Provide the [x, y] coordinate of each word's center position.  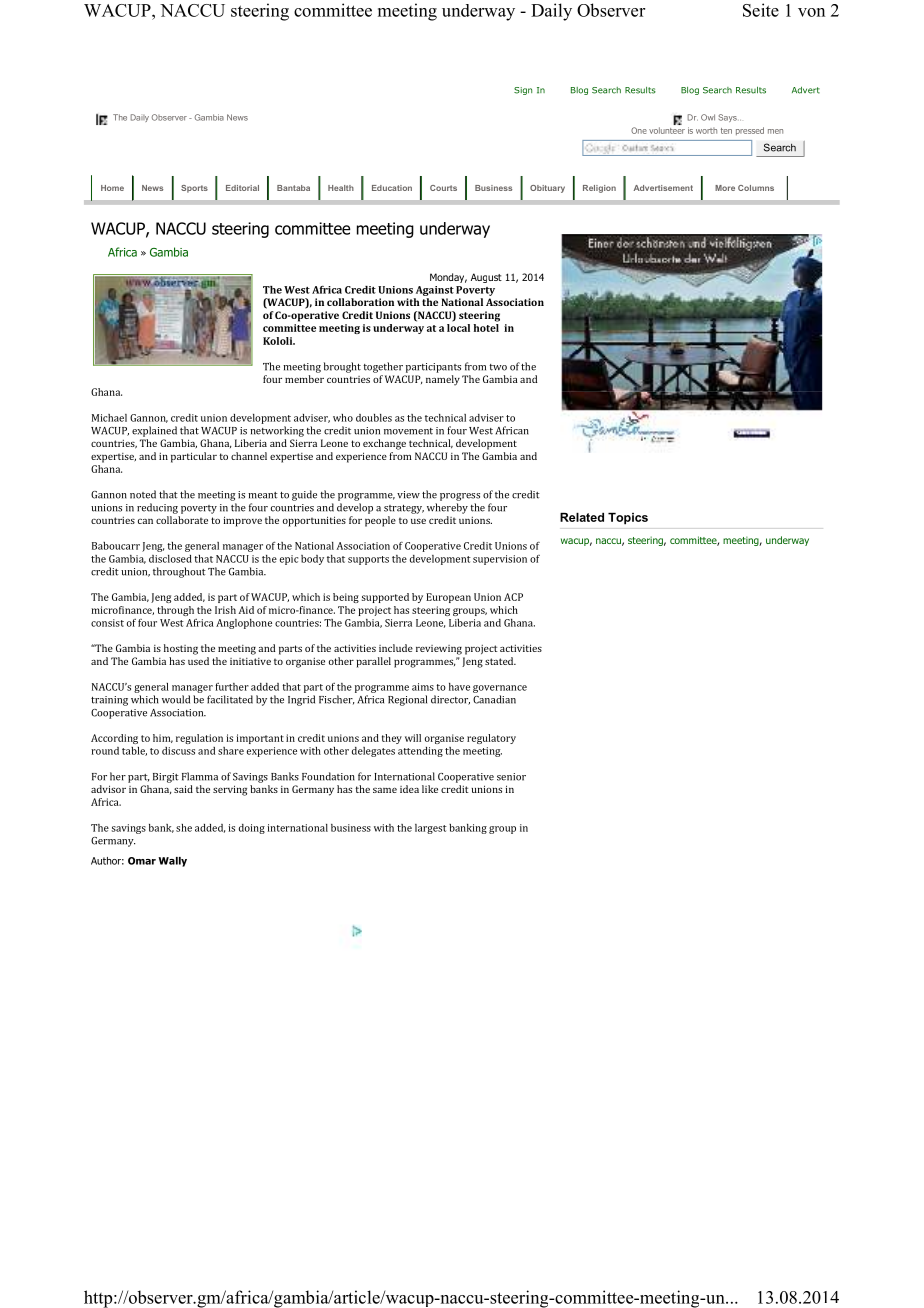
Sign [523, 91]
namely [443, 380]
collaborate [182, 520]
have [459, 687]
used [198, 661]
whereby [447, 508]
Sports [194, 189]
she [184, 828]
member [304, 379]
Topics [628, 519]
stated [500, 661]
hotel [486, 328]
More [725, 188]
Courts [443, 188]
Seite [761, 10]
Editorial [242, 188]
